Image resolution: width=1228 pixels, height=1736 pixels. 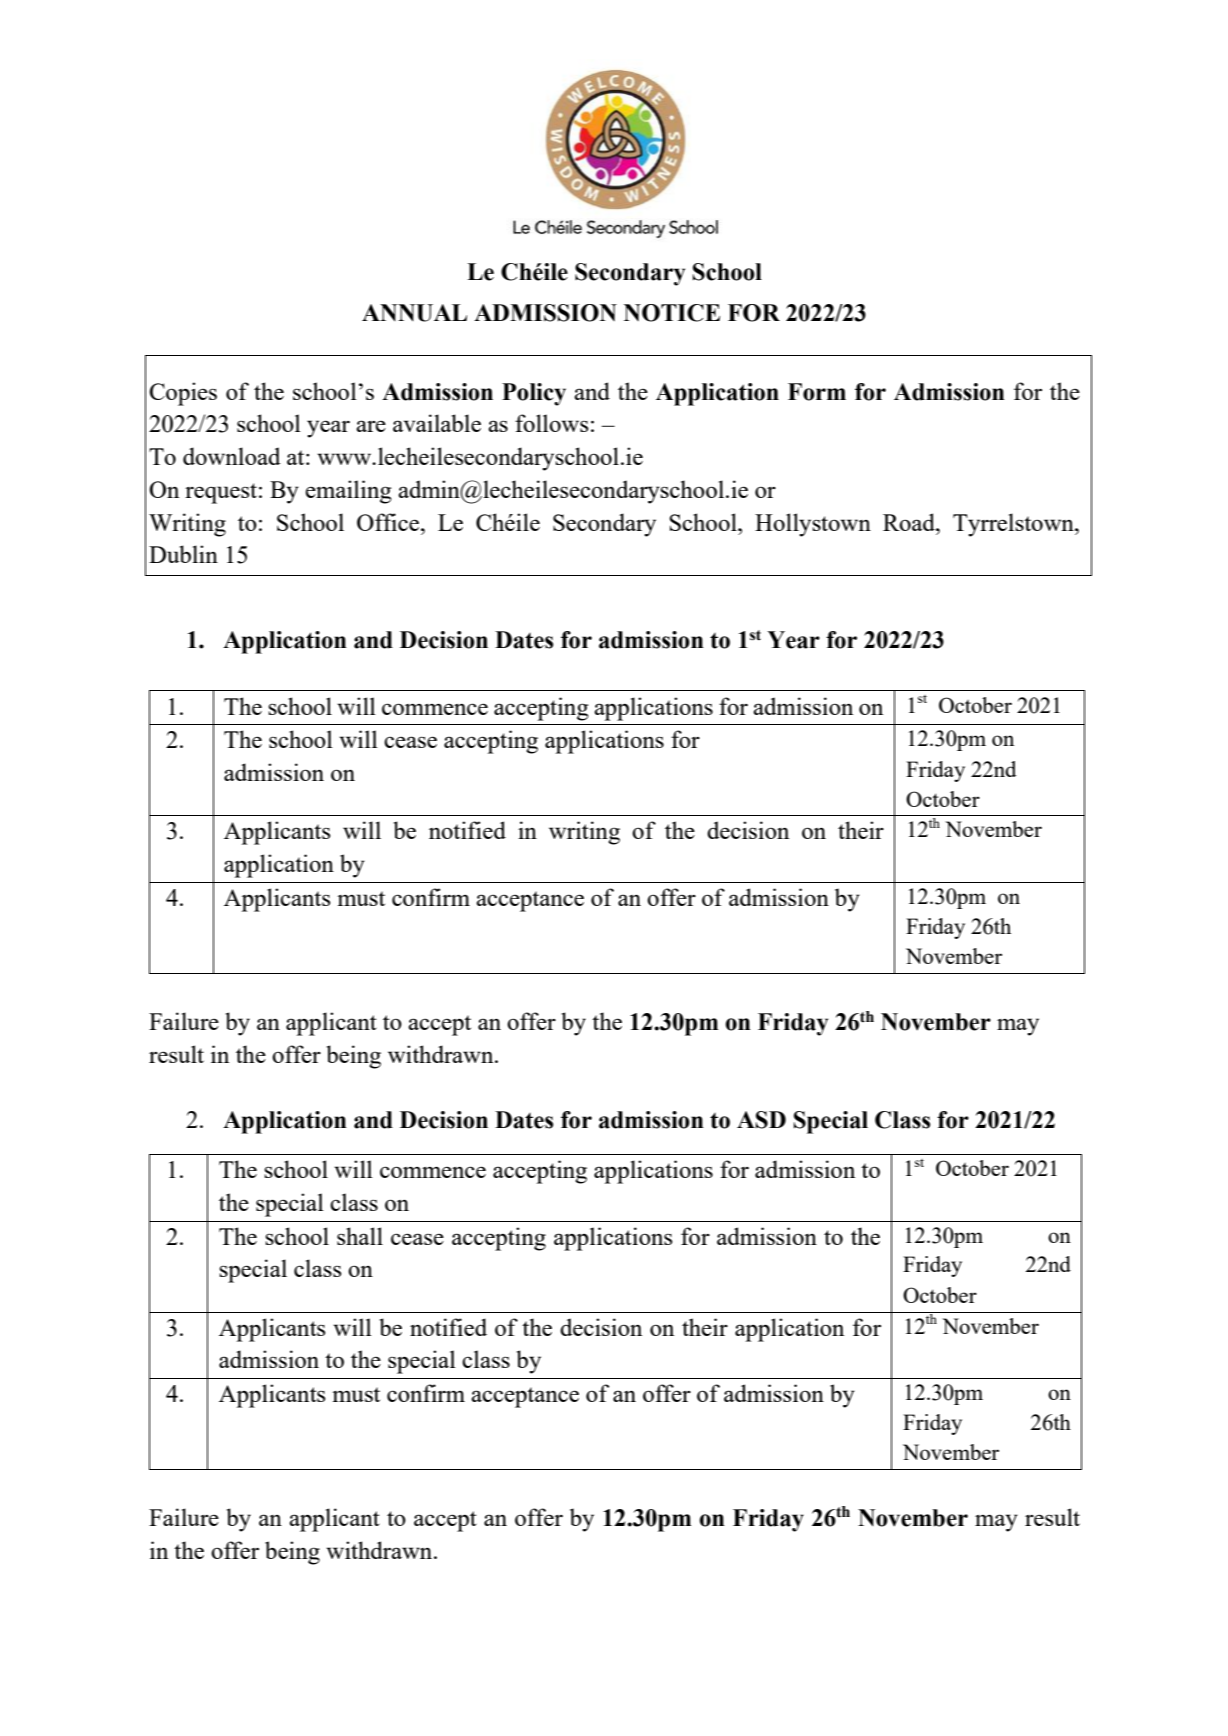 I want to click on Road, so click(x=910, y=522).
